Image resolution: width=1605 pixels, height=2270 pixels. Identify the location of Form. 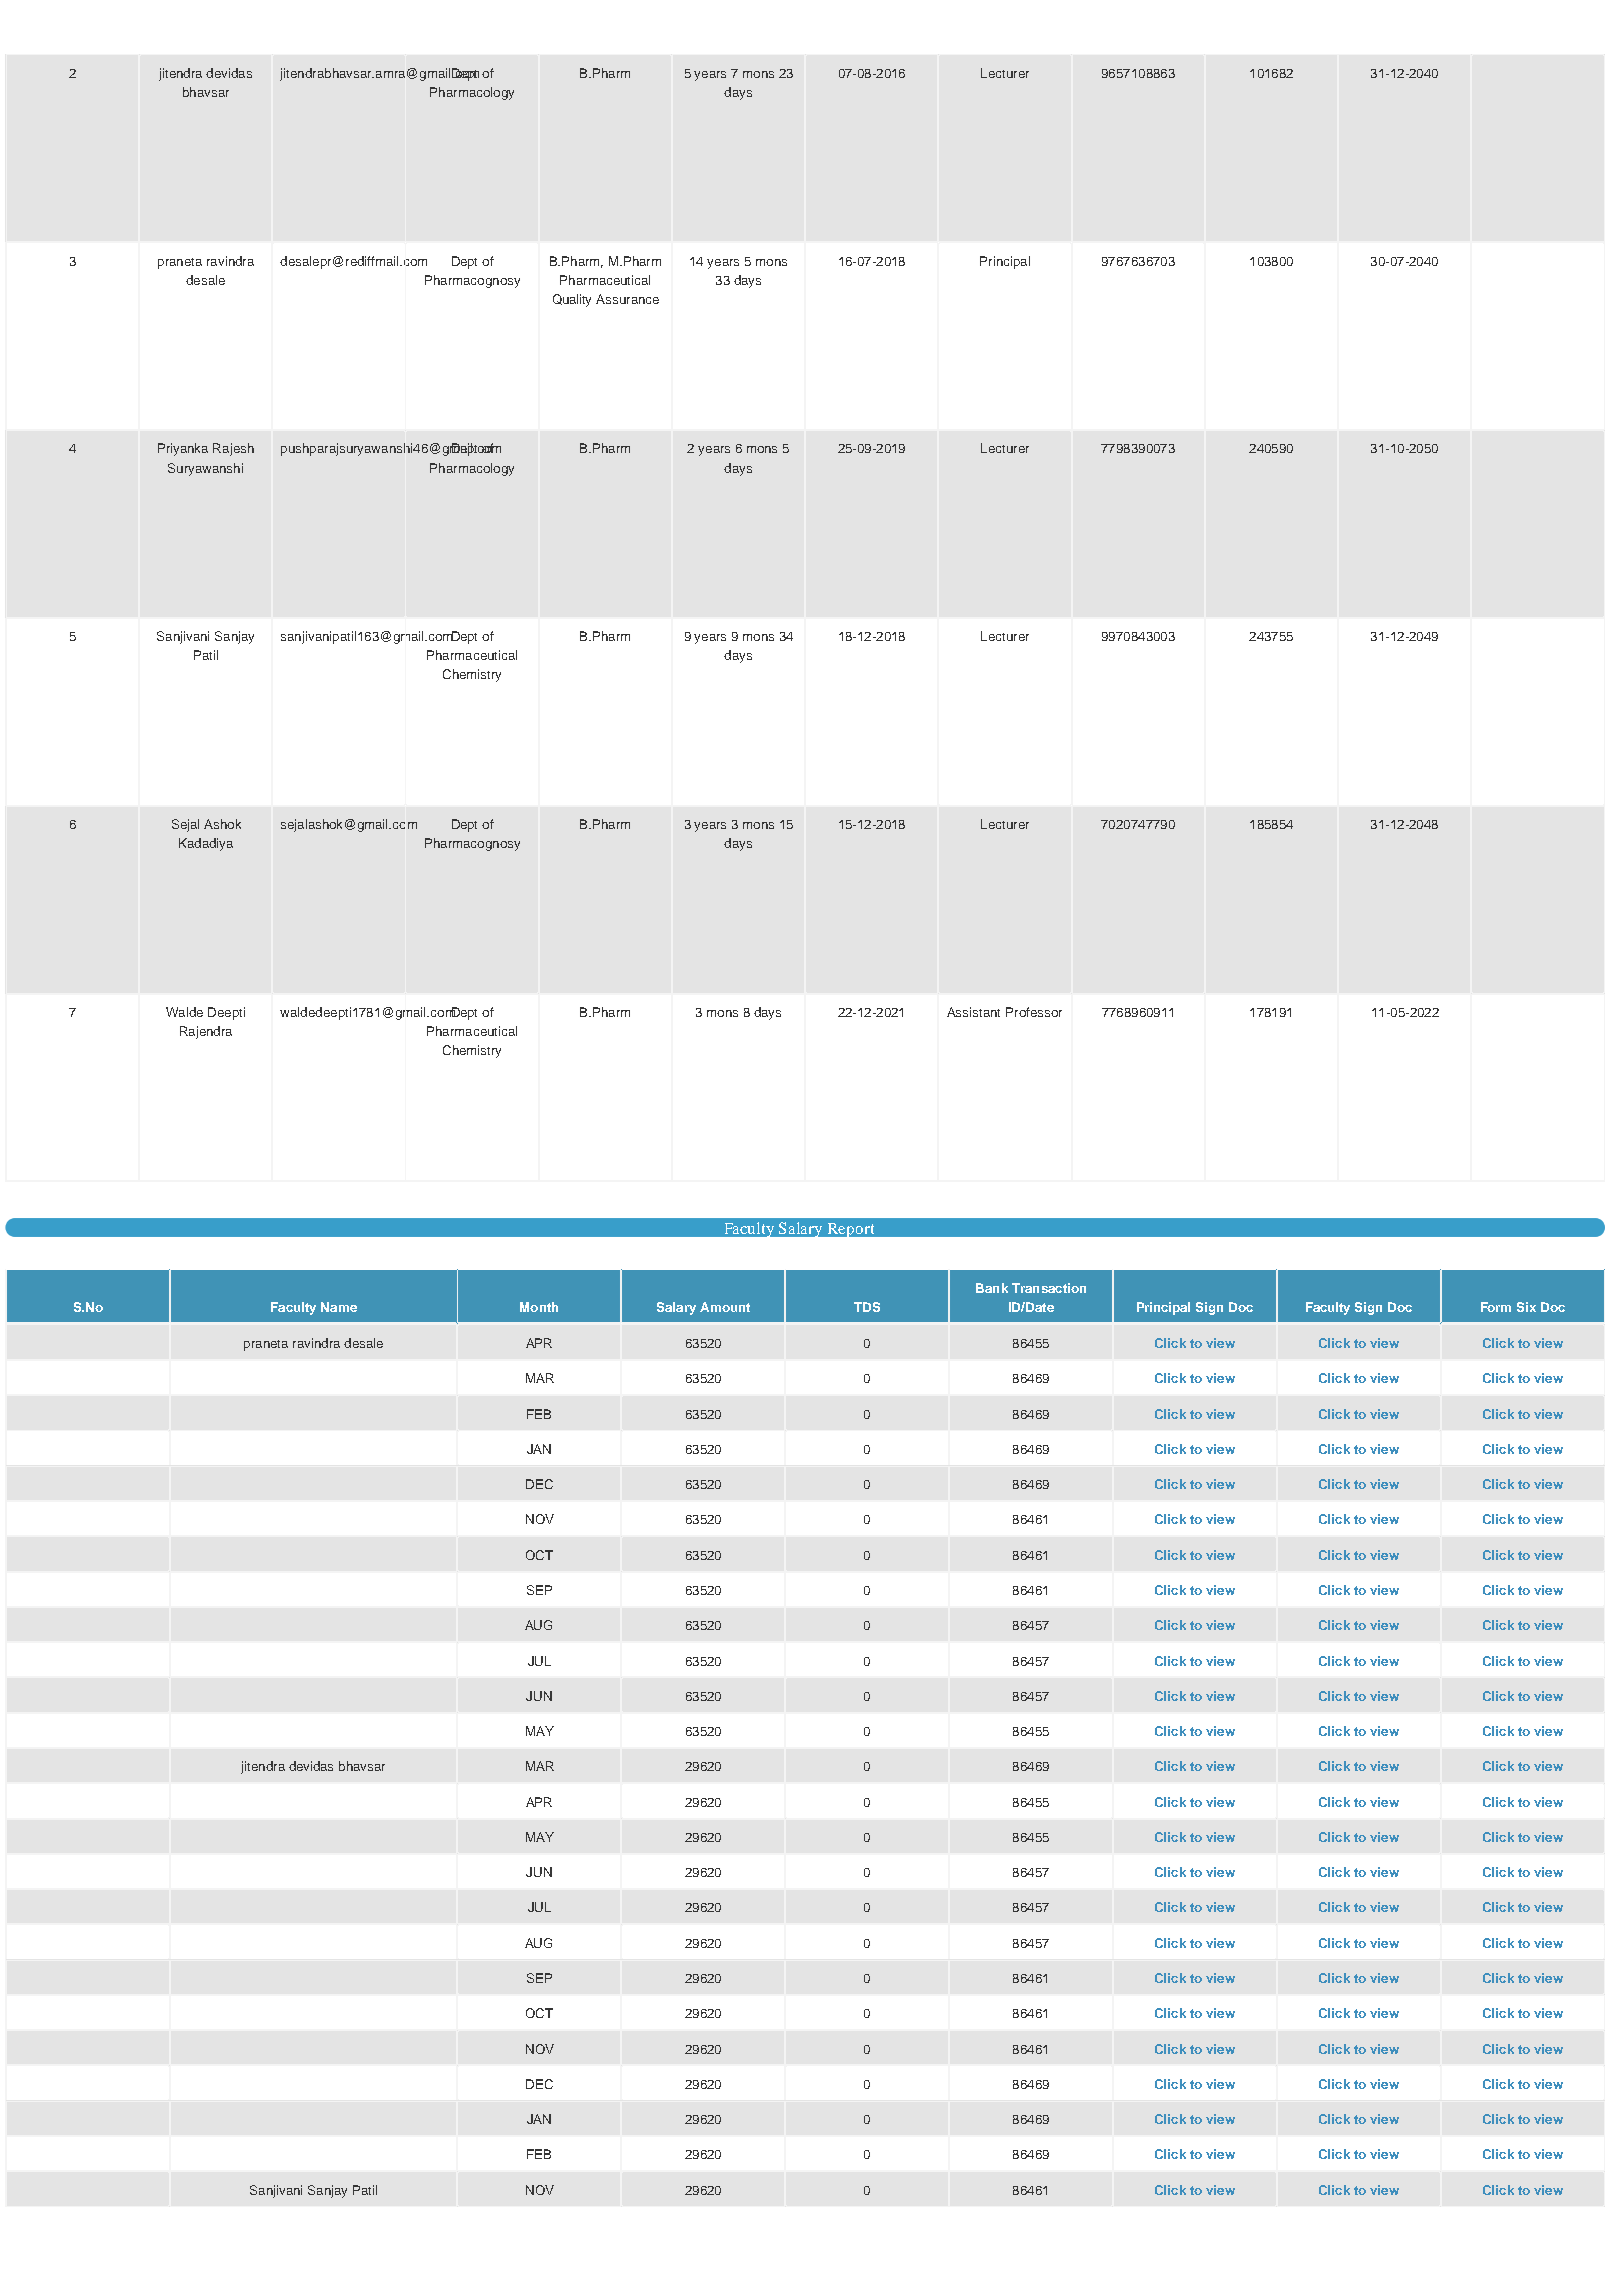
(1496, 1307).
